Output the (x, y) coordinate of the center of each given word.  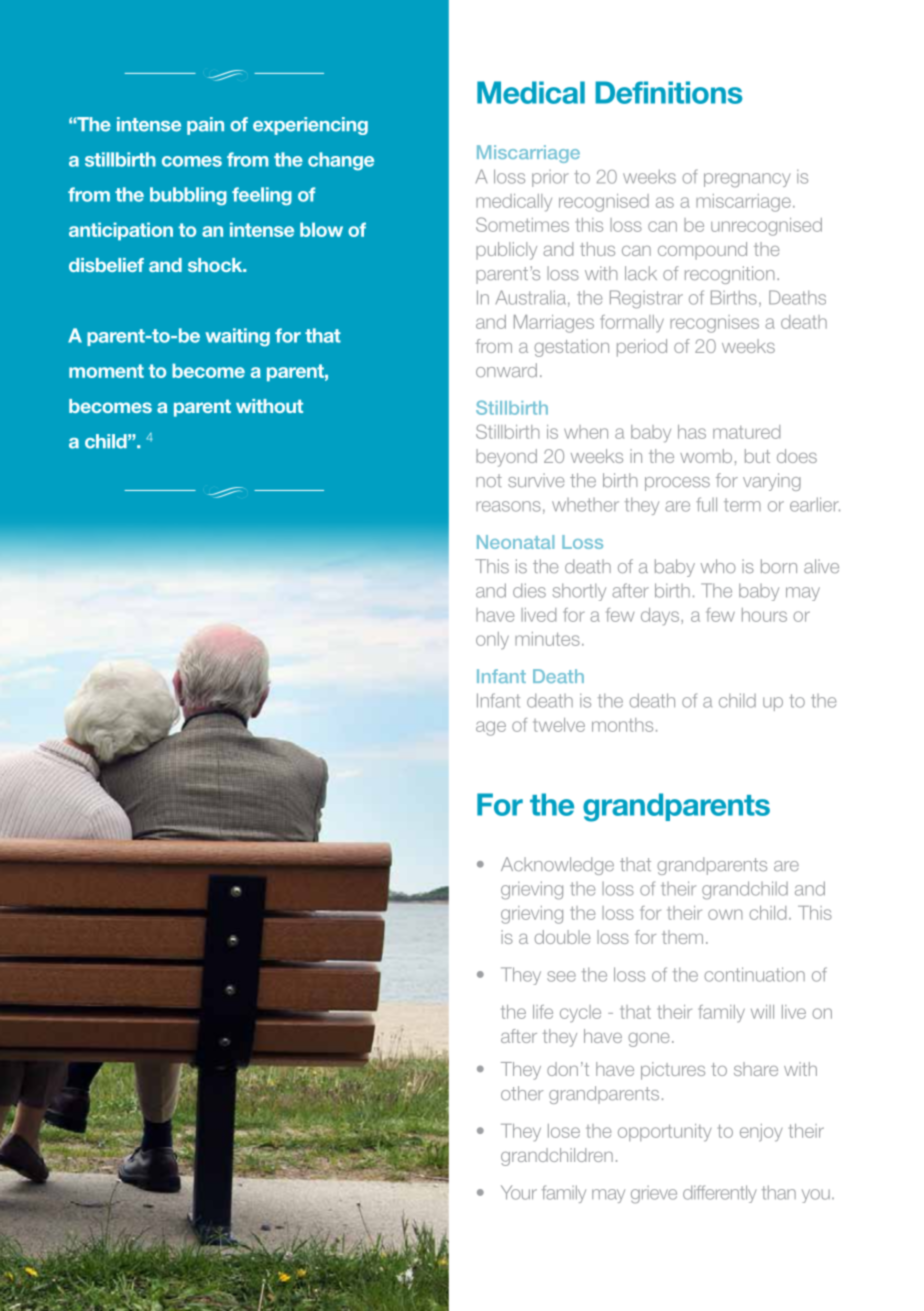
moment (106, 371)
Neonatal (515, 542)
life (543, 1012)
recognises (714, 324)
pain (205, 126)
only (492, 640)
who (718, 566)
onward (506, 370)
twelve (559, 725)
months (622, 725)
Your (519, 1192)
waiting (237, 337)
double (562, 937)
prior (550, 178)
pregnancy (747, 180)
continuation (754, 974)
